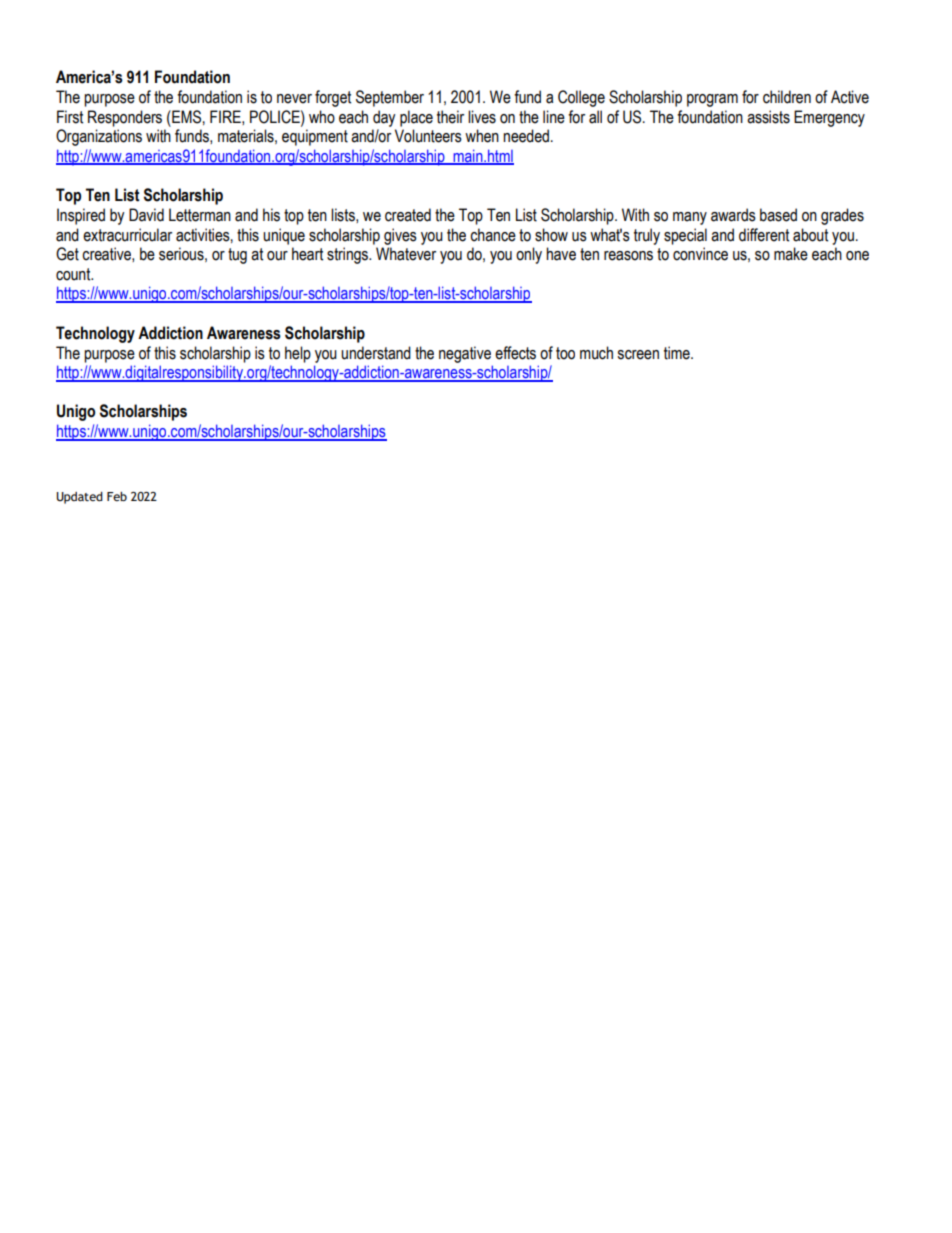  I want to click on time, so click(678, 353).
